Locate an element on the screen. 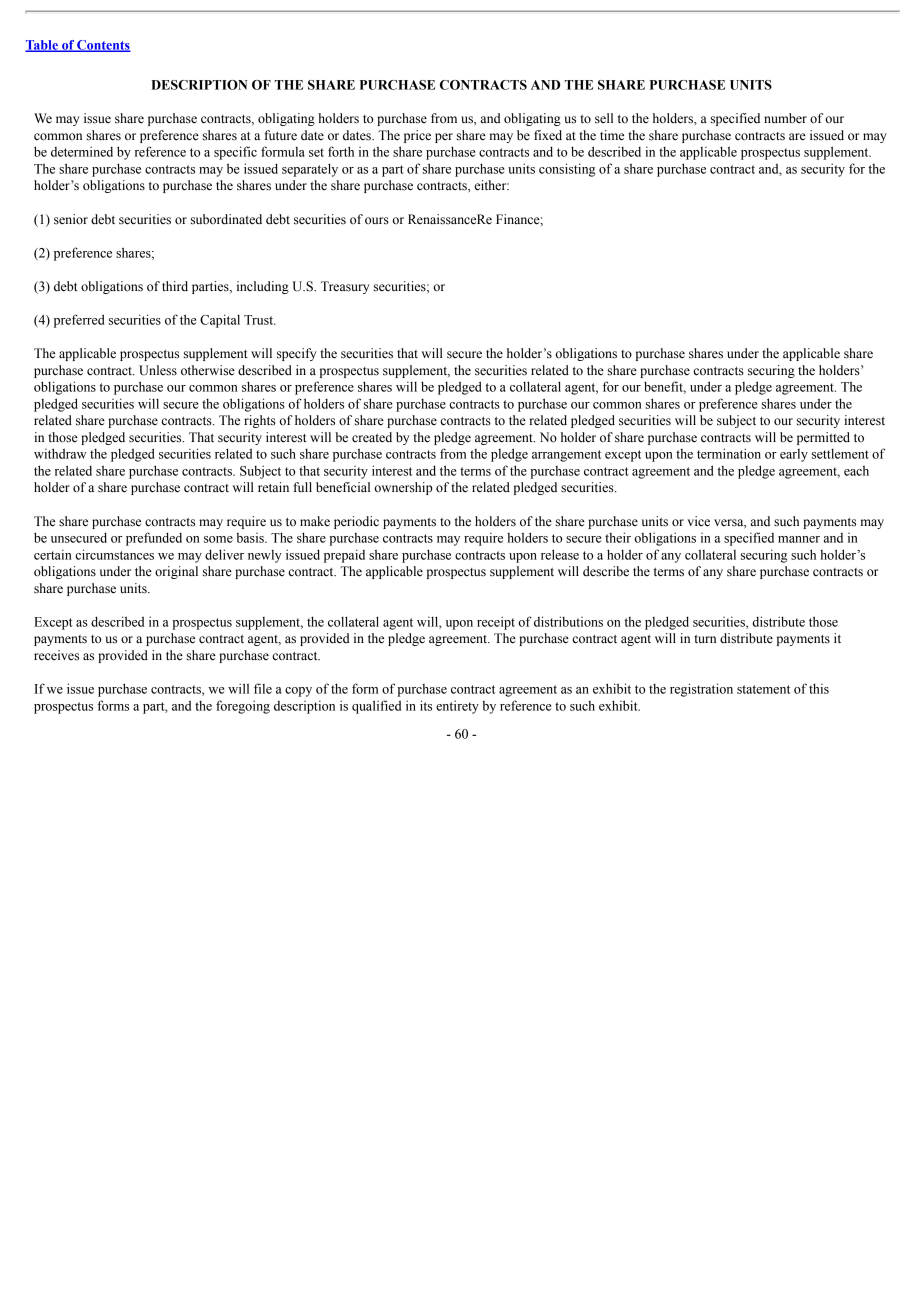 This screenshot has height=1308, width=924. foregoing is located at coordinates (243, 707).
